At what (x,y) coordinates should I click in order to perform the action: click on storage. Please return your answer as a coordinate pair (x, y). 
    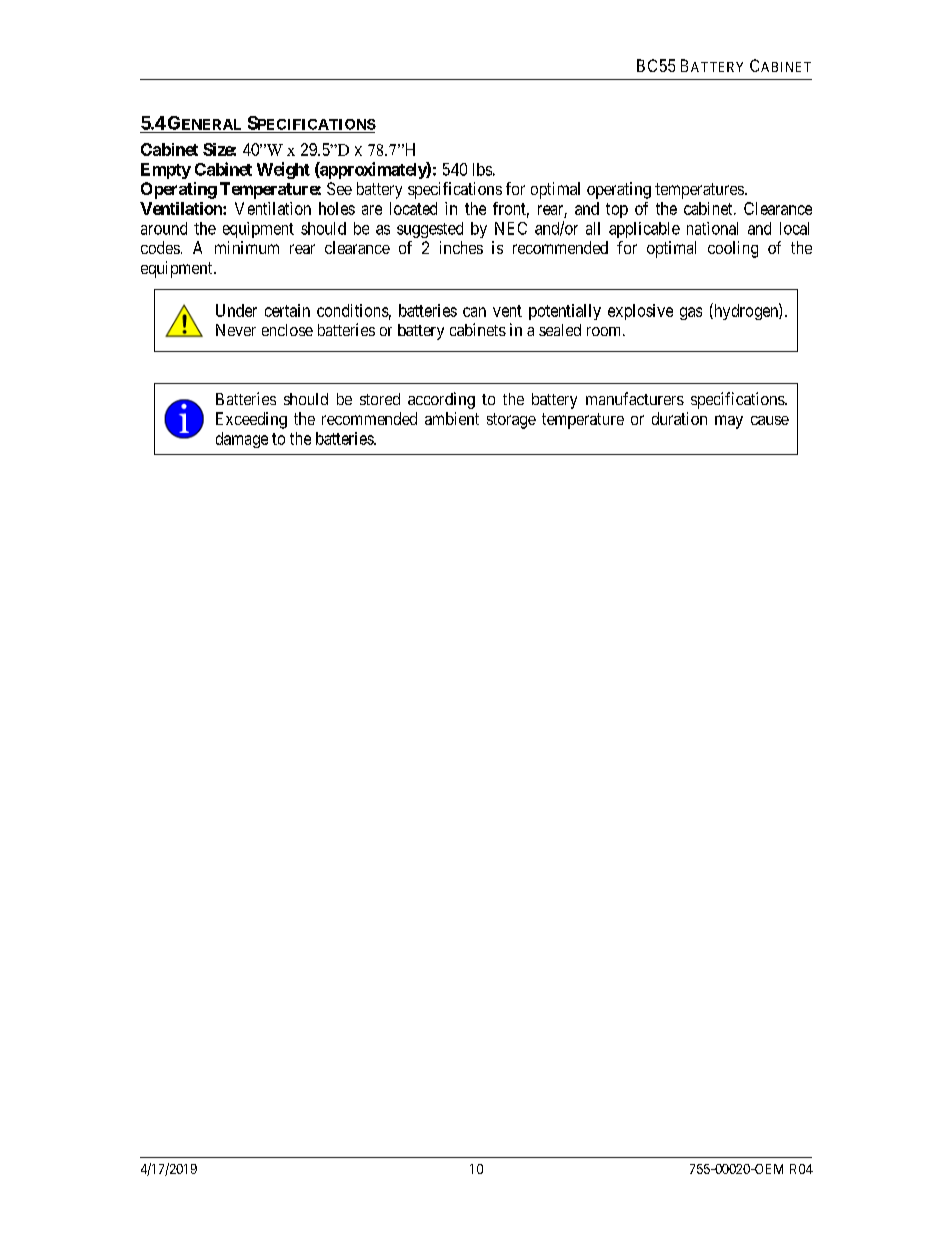
    Looking at the image, I should click on (511, 421).
